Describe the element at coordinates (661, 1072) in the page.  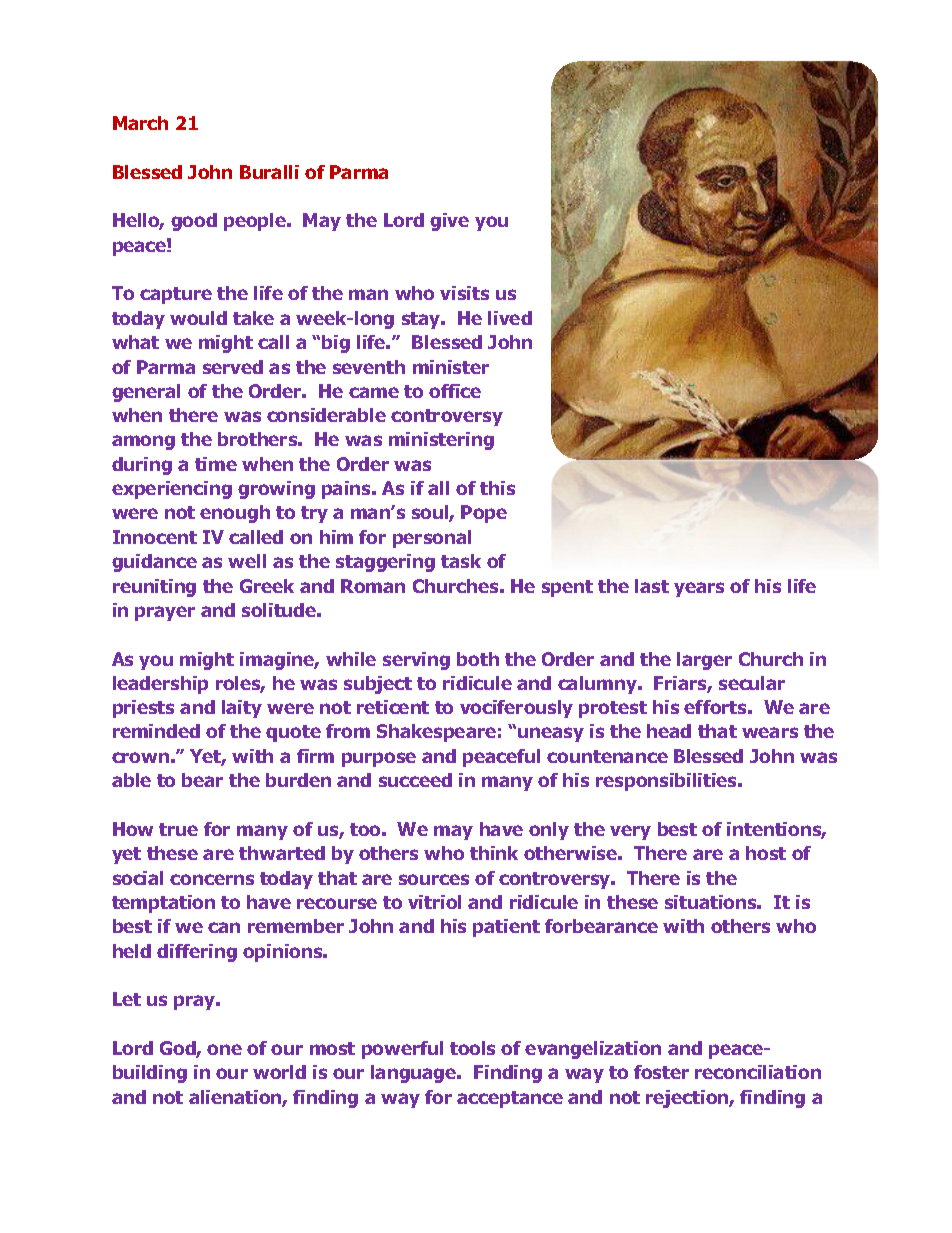
I see `foster` at that location.
